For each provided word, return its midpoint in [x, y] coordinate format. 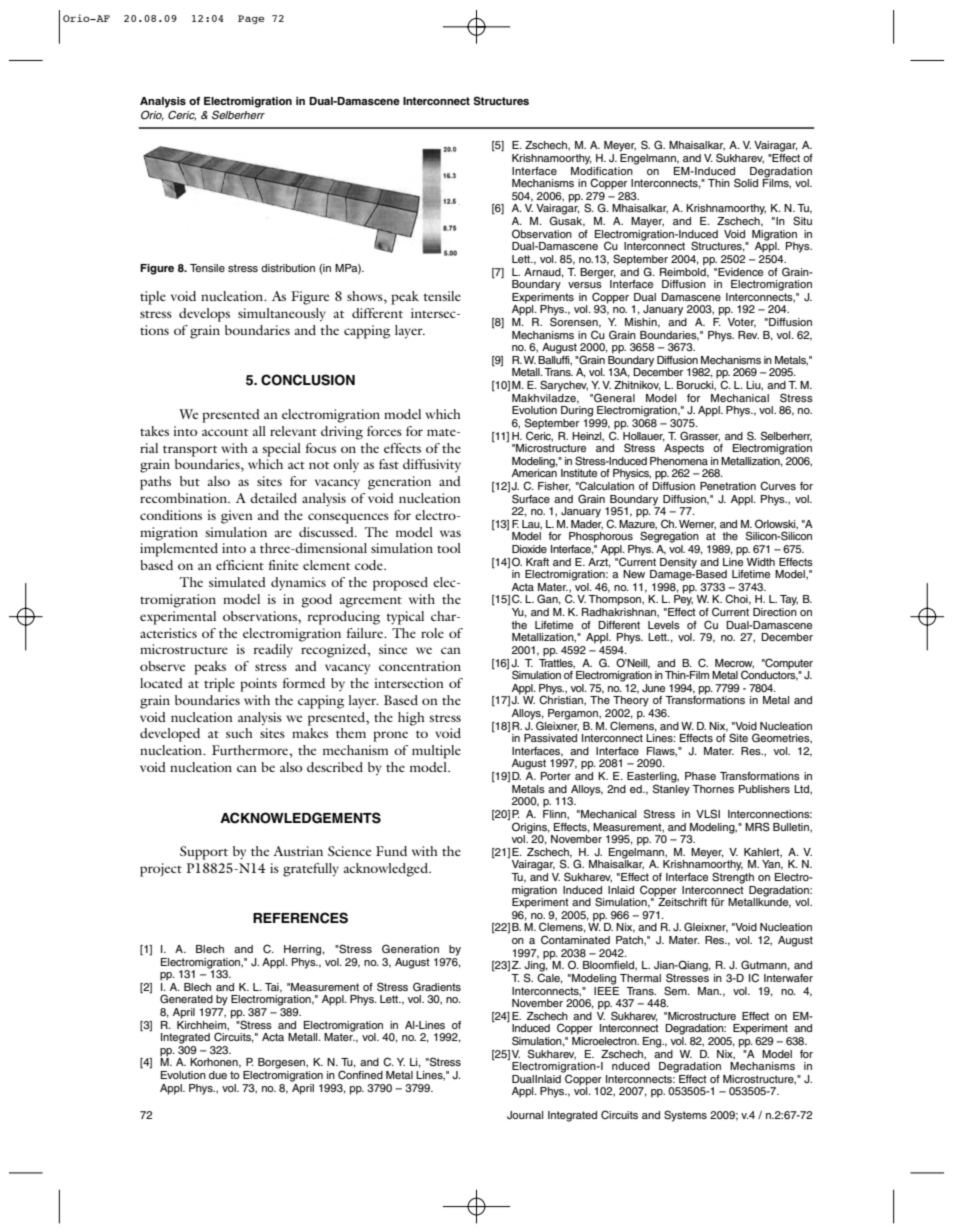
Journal [525, 1115]
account [225, 432]
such [239, 733]
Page [251, 19]
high [411, 719]
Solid [746, 183]
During [577, 411]
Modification [602, 169]
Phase [700, 776]
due [218, 1075]
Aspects [684, 449]
